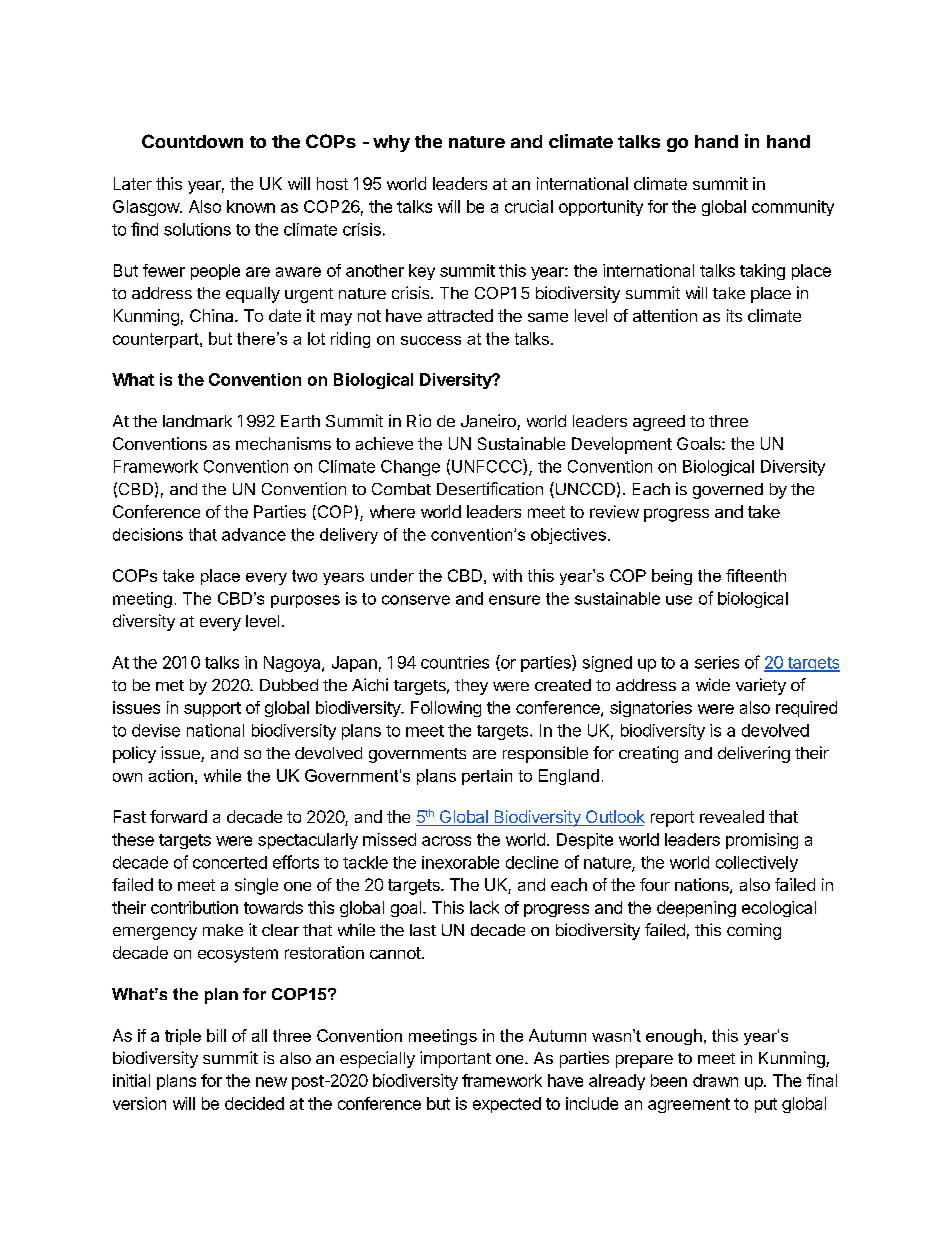 The width and height of the page is (952, 1233). What do you see at coordinates (212, 709) in the page?
I see `support` at bounding box center [212, 709].
